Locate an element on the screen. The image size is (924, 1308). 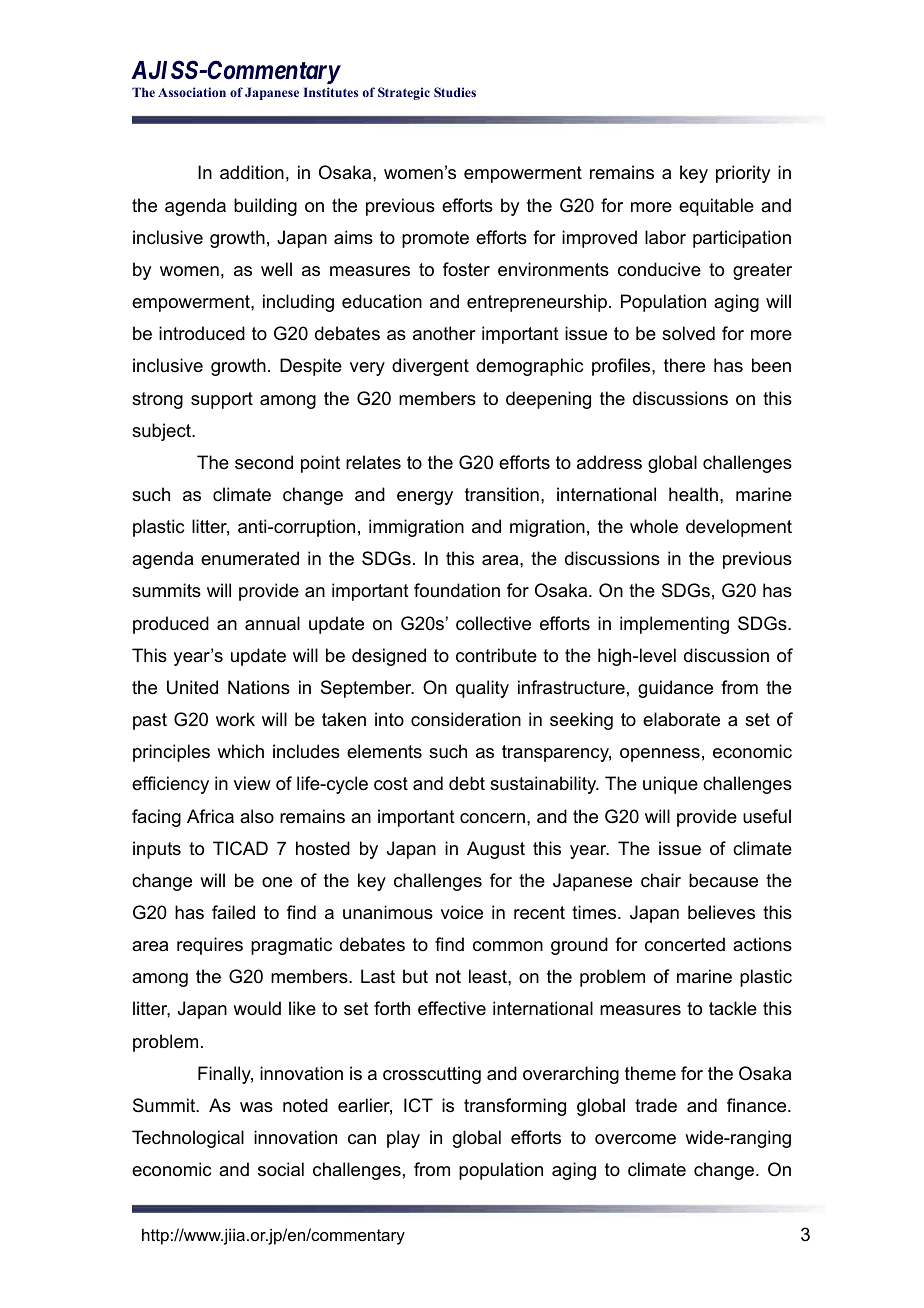
Africa is located at coordinates (210, 816).
